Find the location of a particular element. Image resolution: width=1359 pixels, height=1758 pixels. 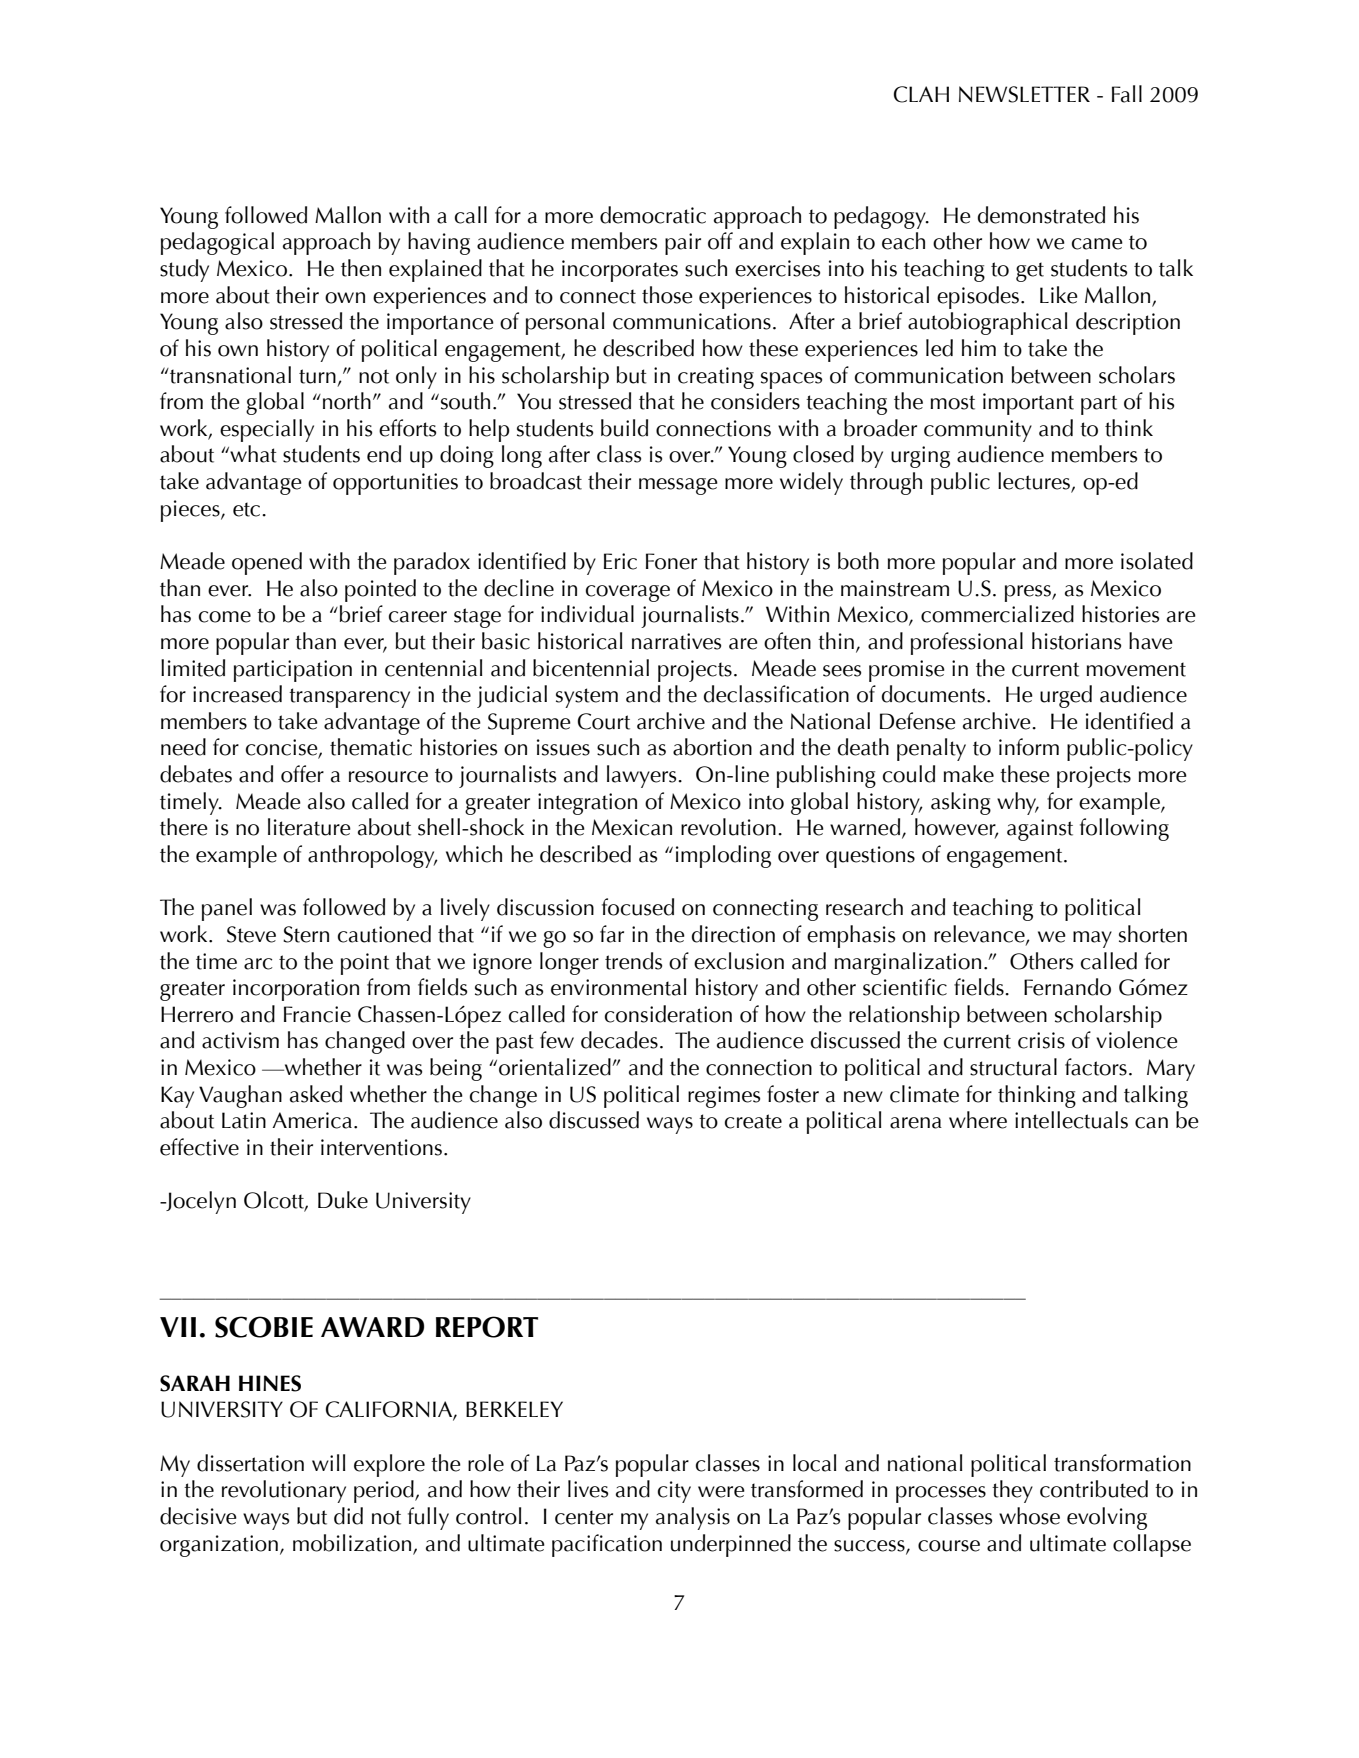

get is located at coordinates (1030, 272).
